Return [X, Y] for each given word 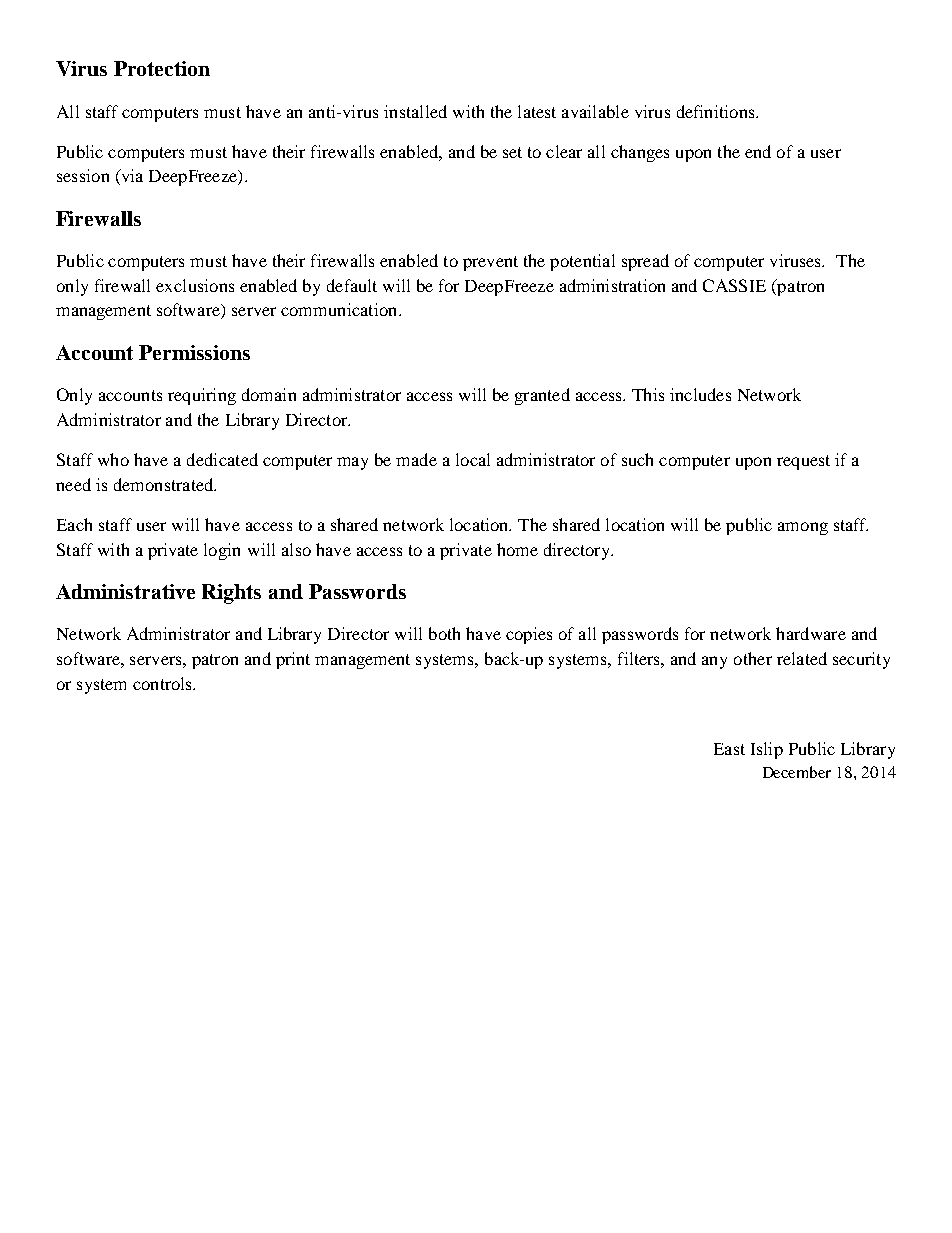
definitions [717, 111]
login [222, 551]
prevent [490, 263]
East [729, 749]
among [803, 528]
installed [415, 111]
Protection [162, 68]
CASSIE [734, 285]
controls [164, 683]
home [517, 549]
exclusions [195, 285]
